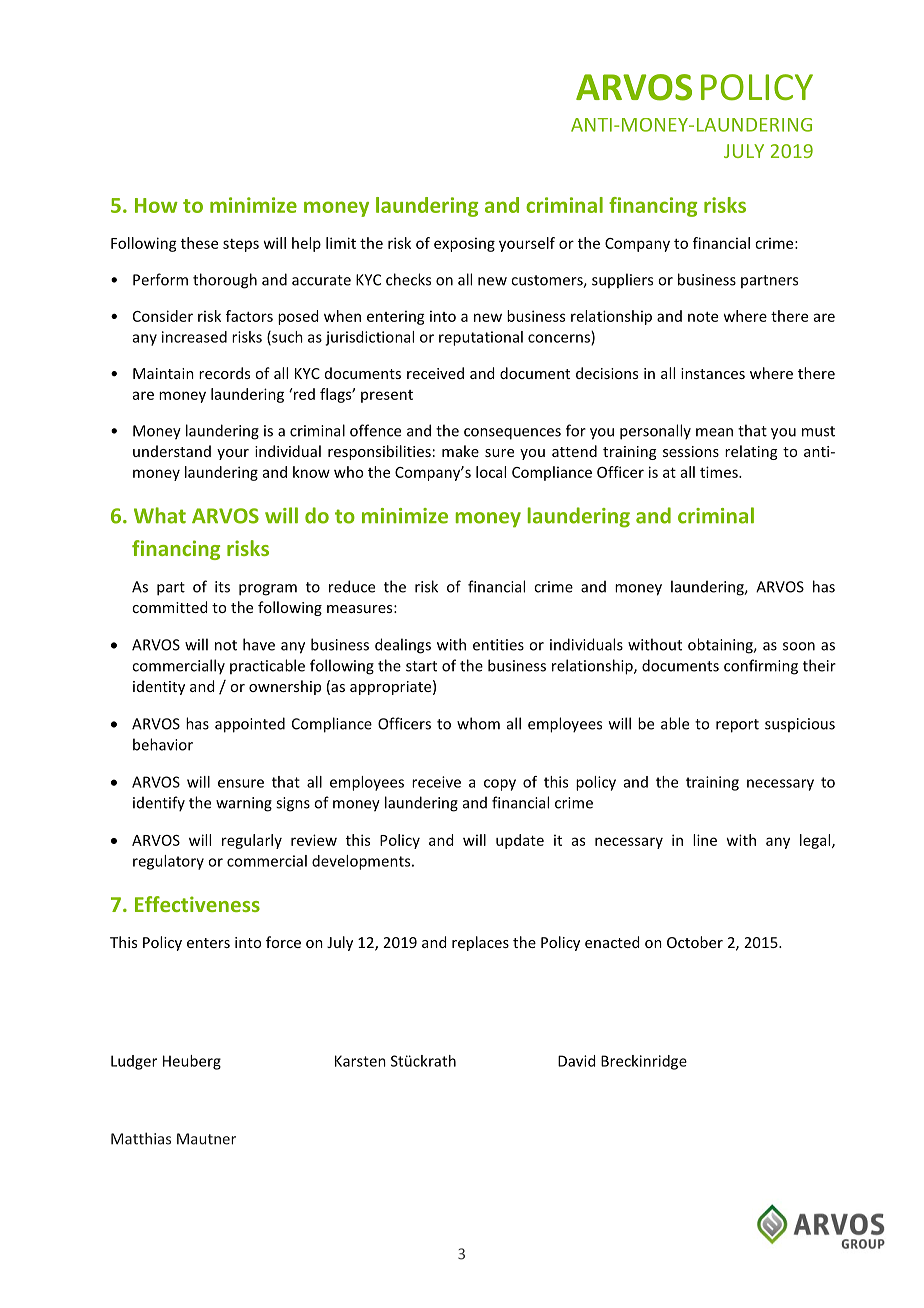 The width and height of the screenshot is (924, 1308). What do you see at coordinates (761, 667) in the screenshot?
I see `confirming` at bounding box center [761, 667].
